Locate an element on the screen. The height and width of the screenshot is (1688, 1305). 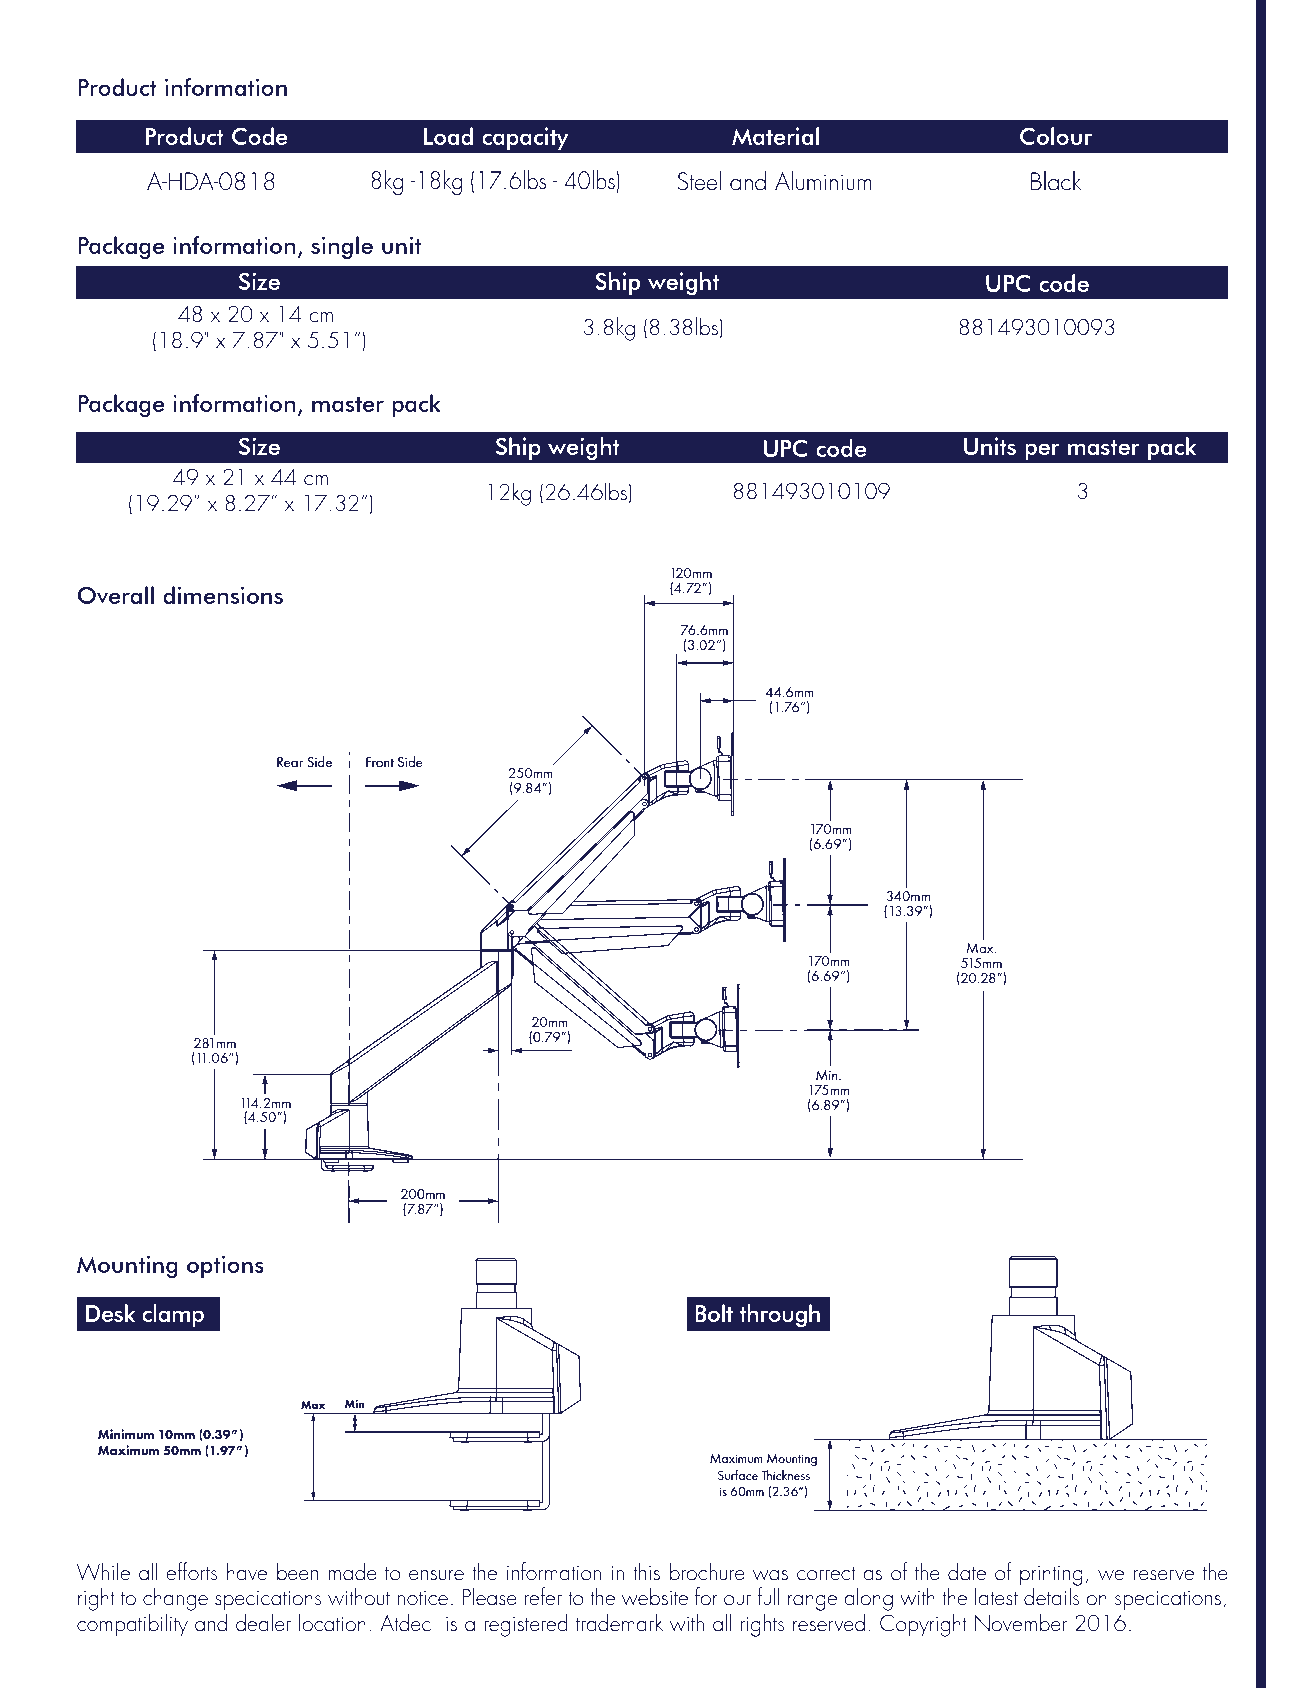
single is located at coordinates (342, 247).
